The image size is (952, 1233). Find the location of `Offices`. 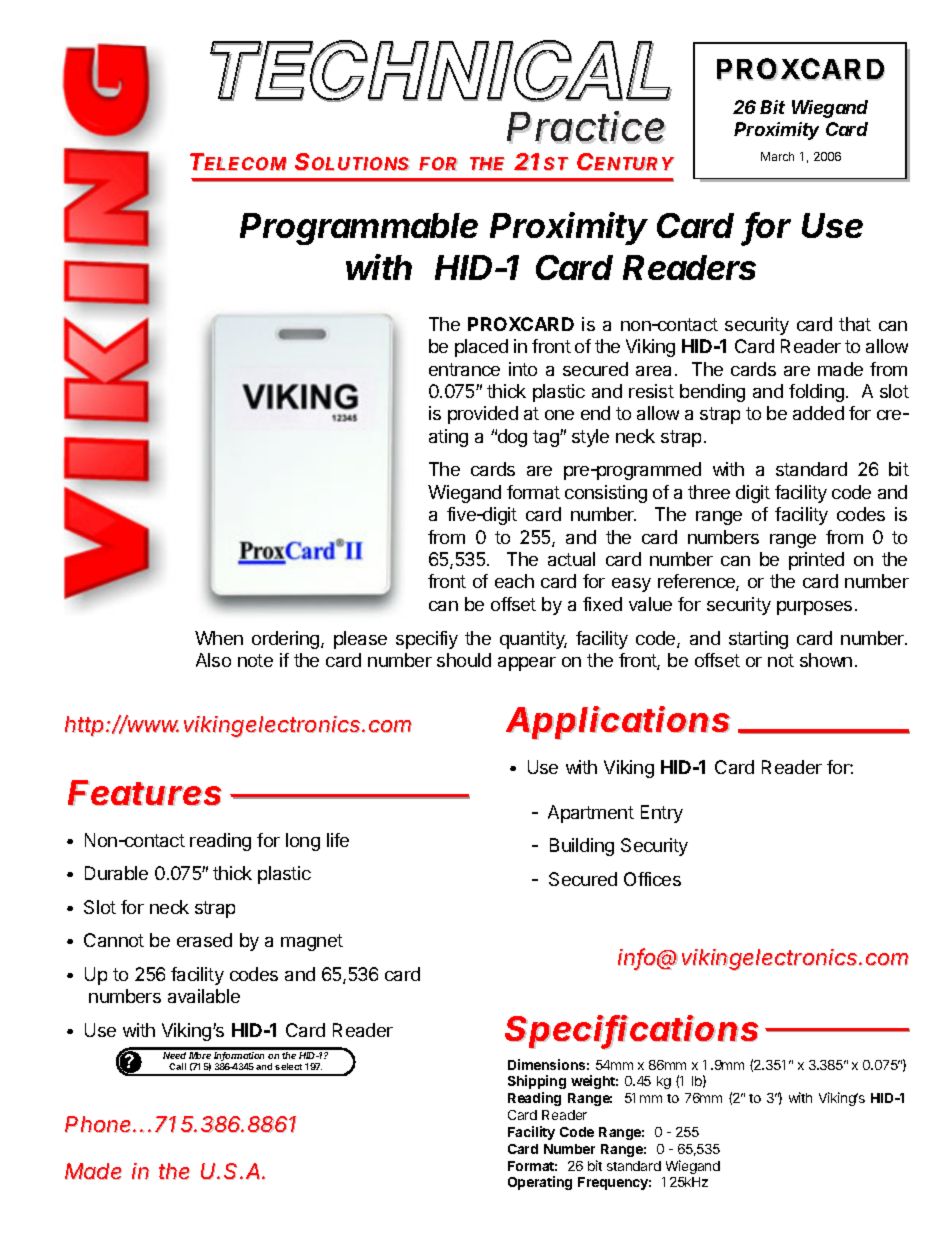

Offices is located at coordinates (652, 879).
